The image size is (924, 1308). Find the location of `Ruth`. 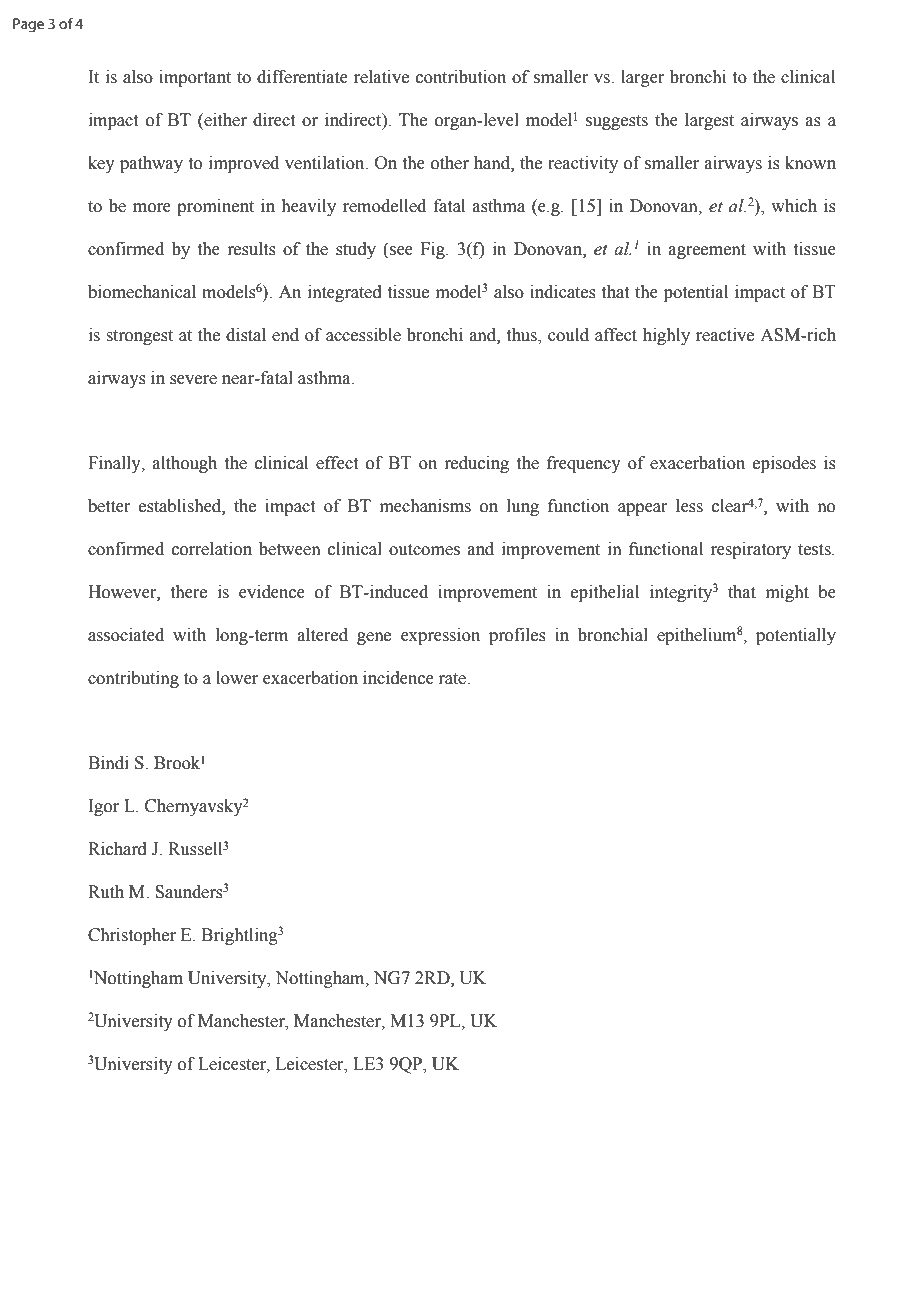

Ruth is located at coordinates (106, 892).
